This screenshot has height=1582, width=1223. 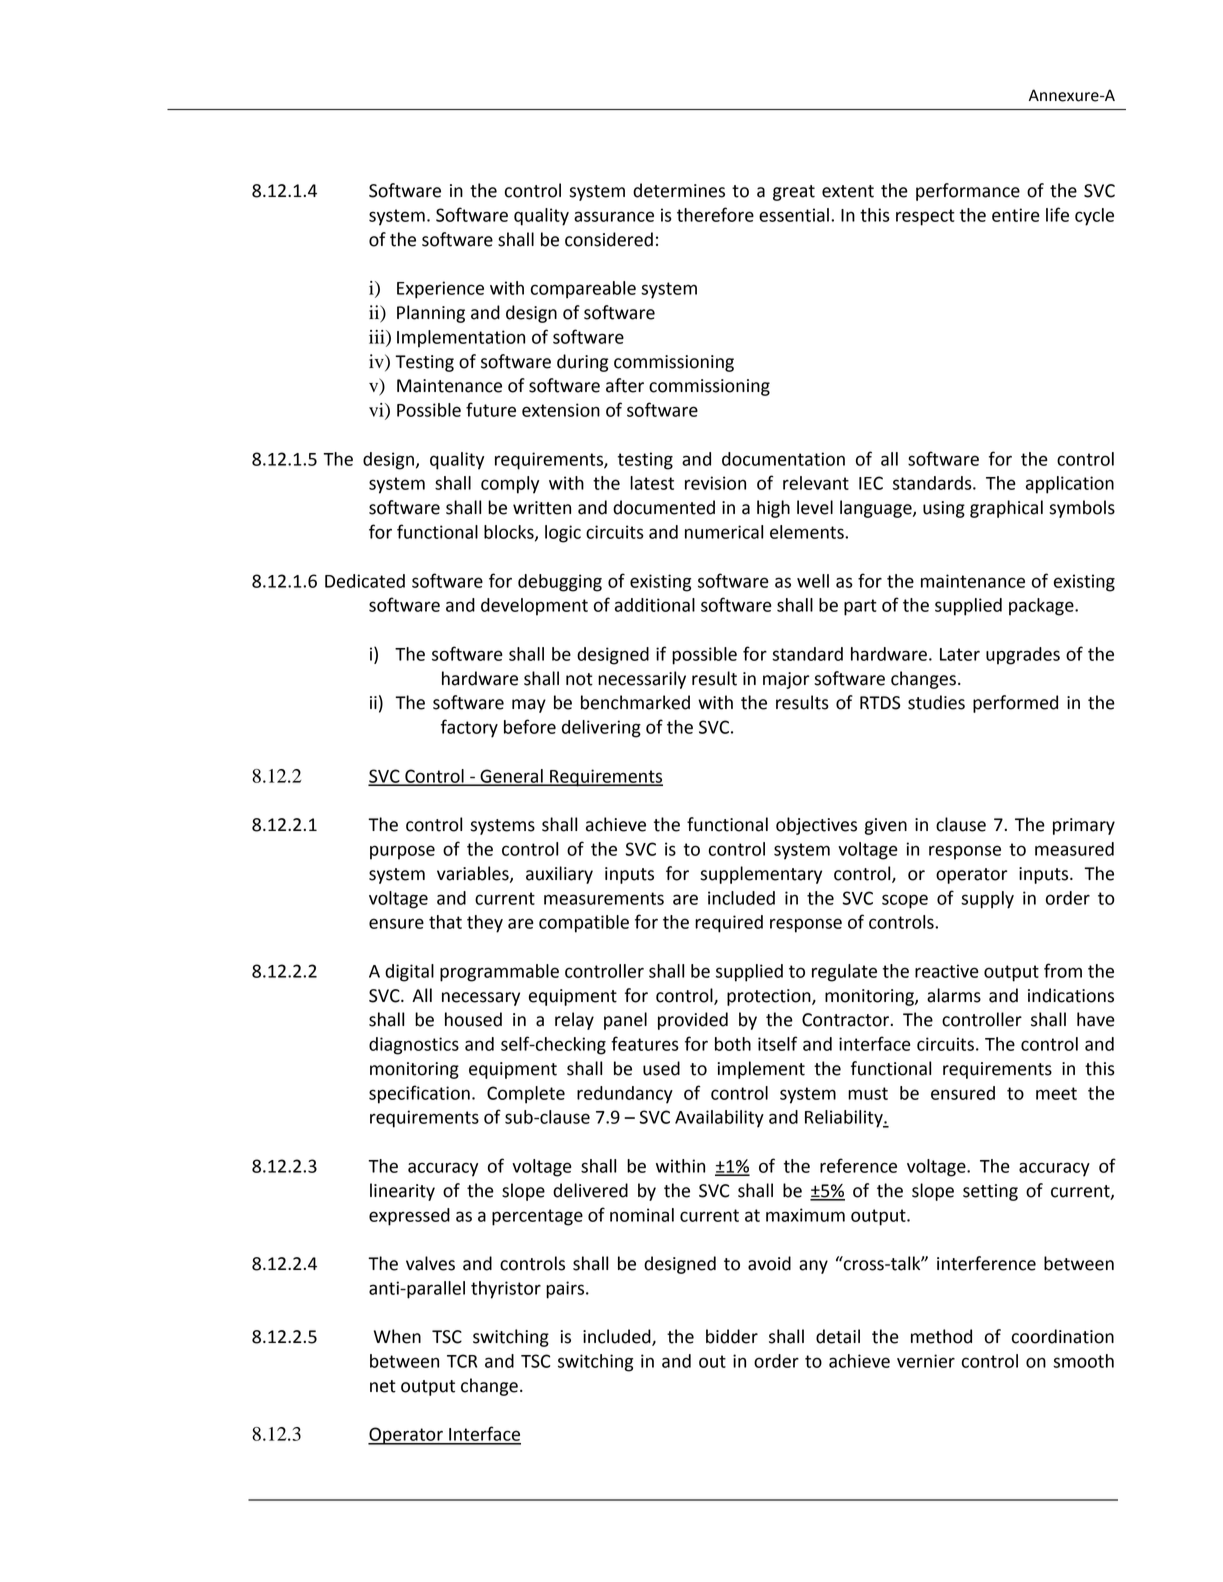 I want to click on entire, so click(x=1016, y=215).
